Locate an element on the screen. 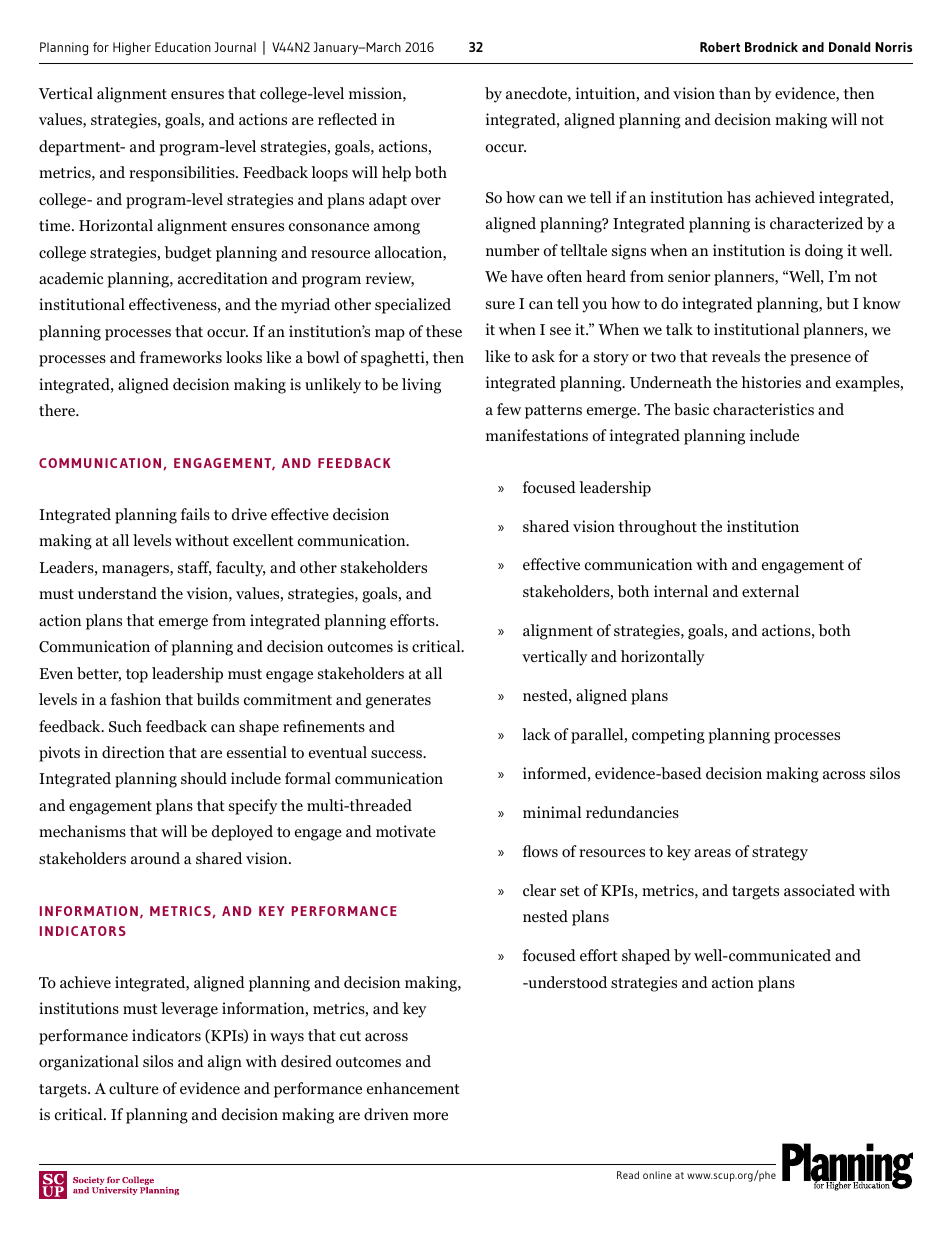 The width and height of the screenshot is (952, 1233). strategy is located at coordinates (780, 854).
